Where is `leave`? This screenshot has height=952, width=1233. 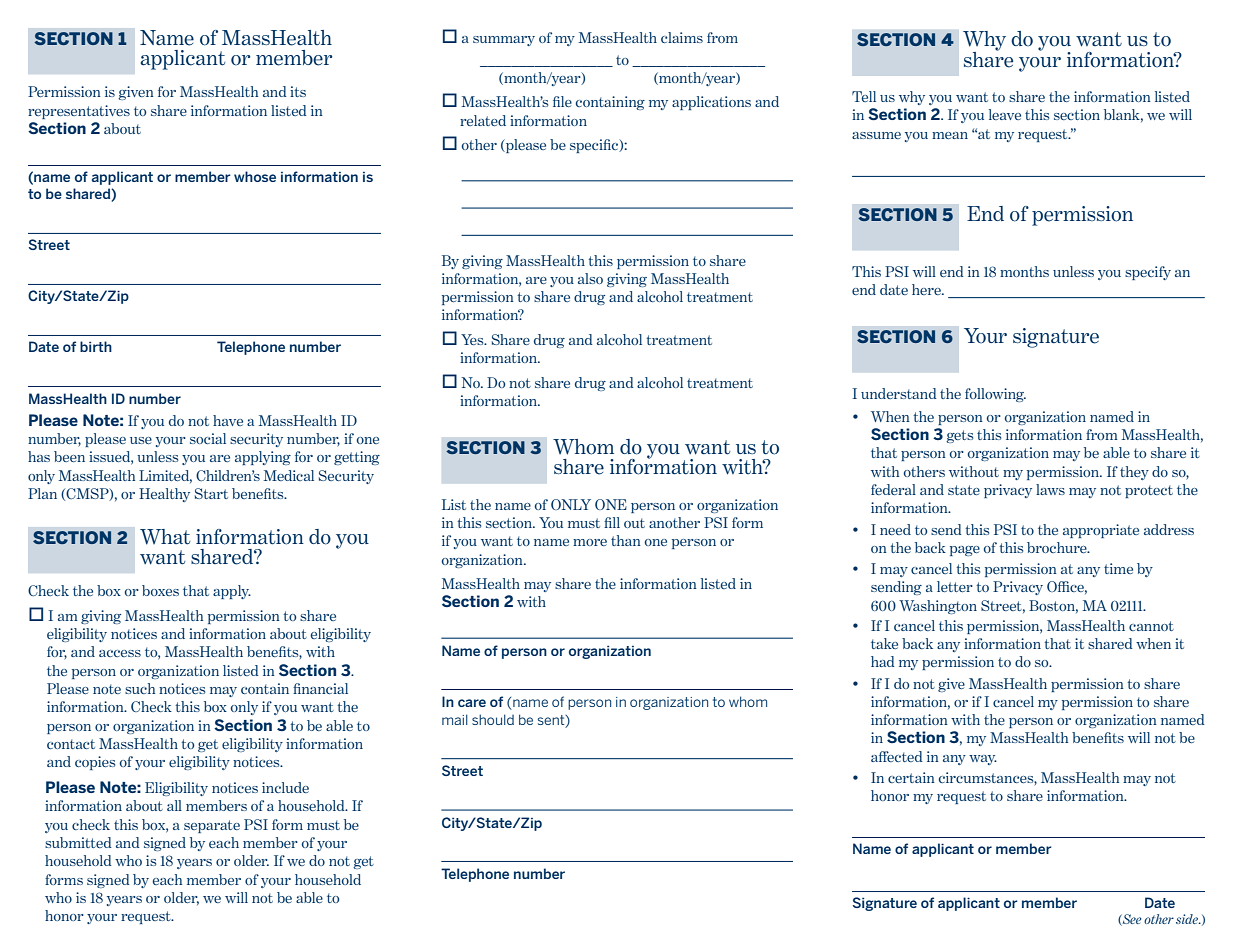
leave is located at coordinates (1005, 114).
